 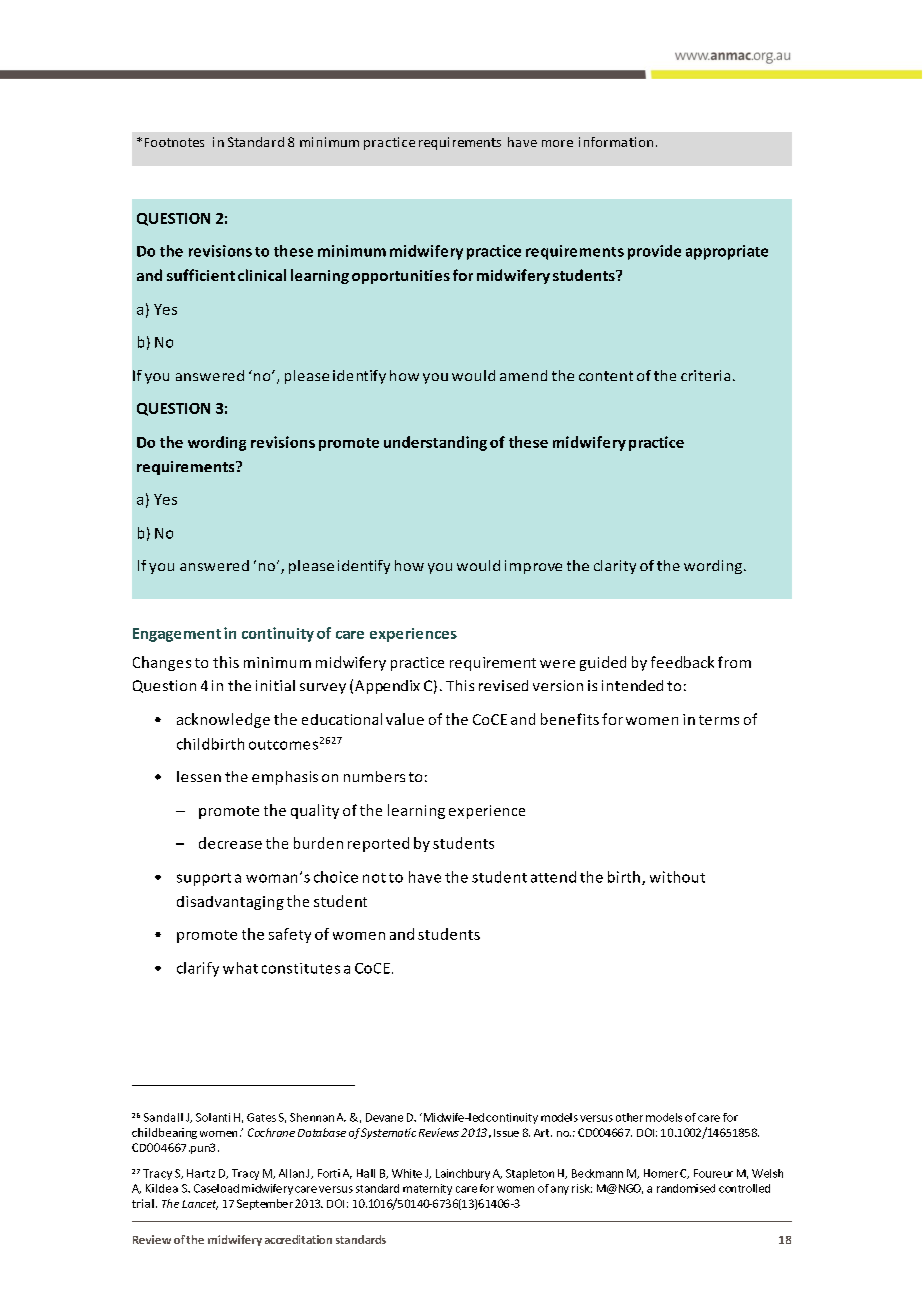 What do you see at coordinates (427, 1189) in the screenshot?
I see `maternity` at bounding box center [427, 1189].
